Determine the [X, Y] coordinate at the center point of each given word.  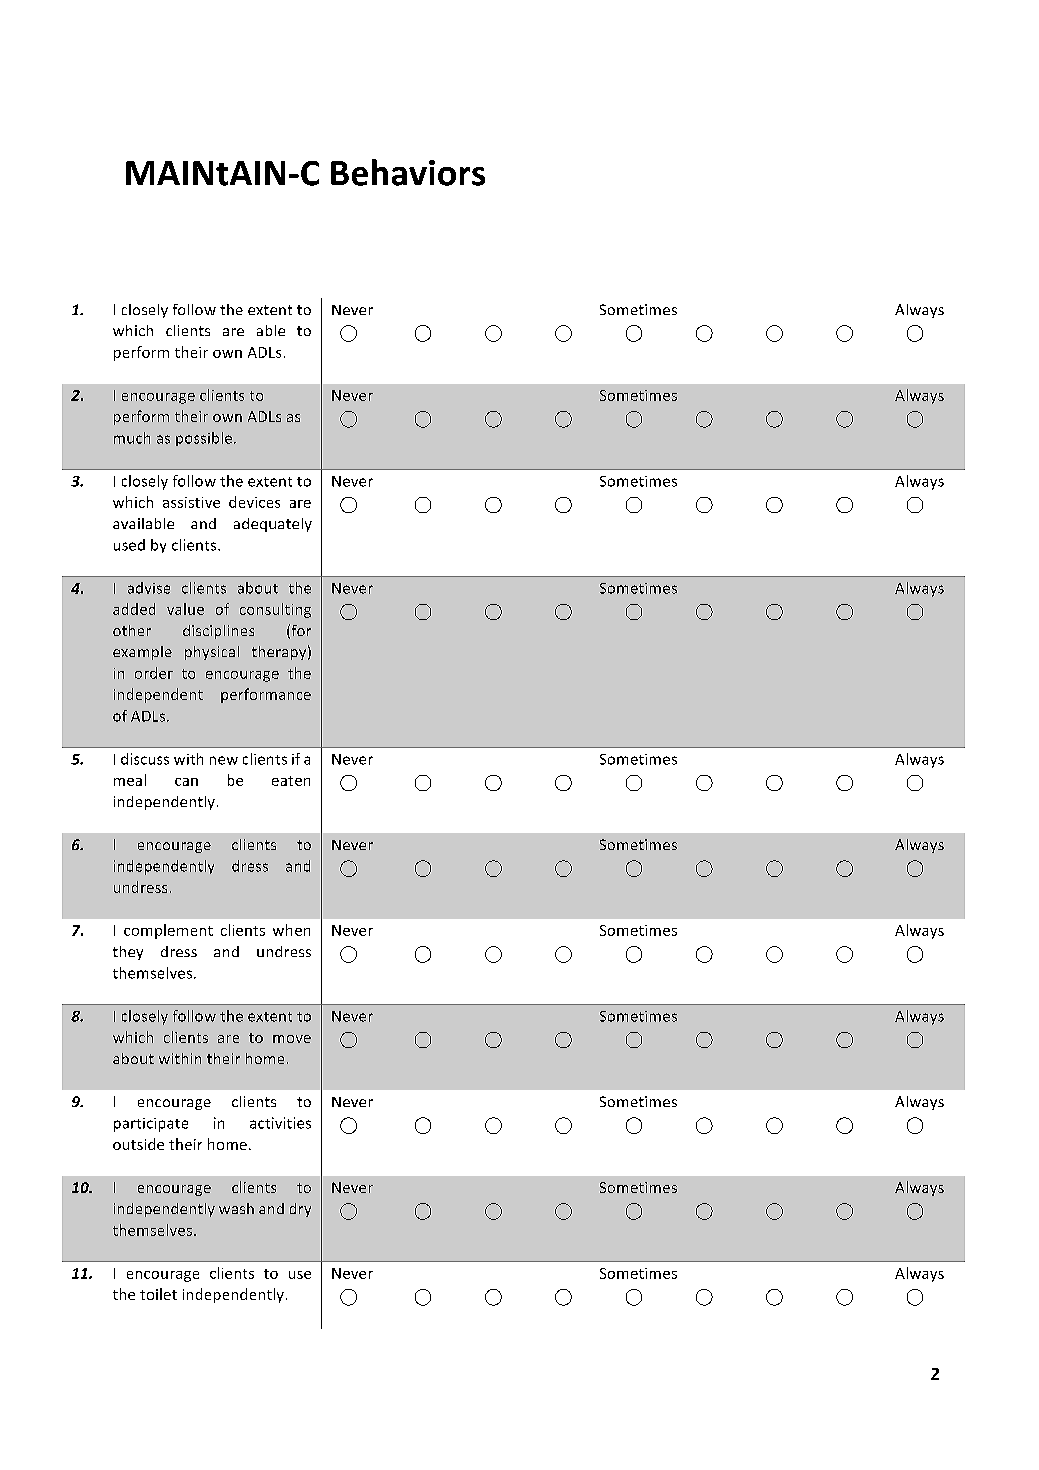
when [291, 930]
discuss [145, 759]
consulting [275, 610]
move [292, 1039]
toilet [158, 1294]
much [132, 438]
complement [168, 931]
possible [205, 439]
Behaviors [408, 172]
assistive [191, 502]
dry [300, 1210]
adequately [273, 525]
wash [236, 1208]
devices [254, 502]
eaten [291, 781]
